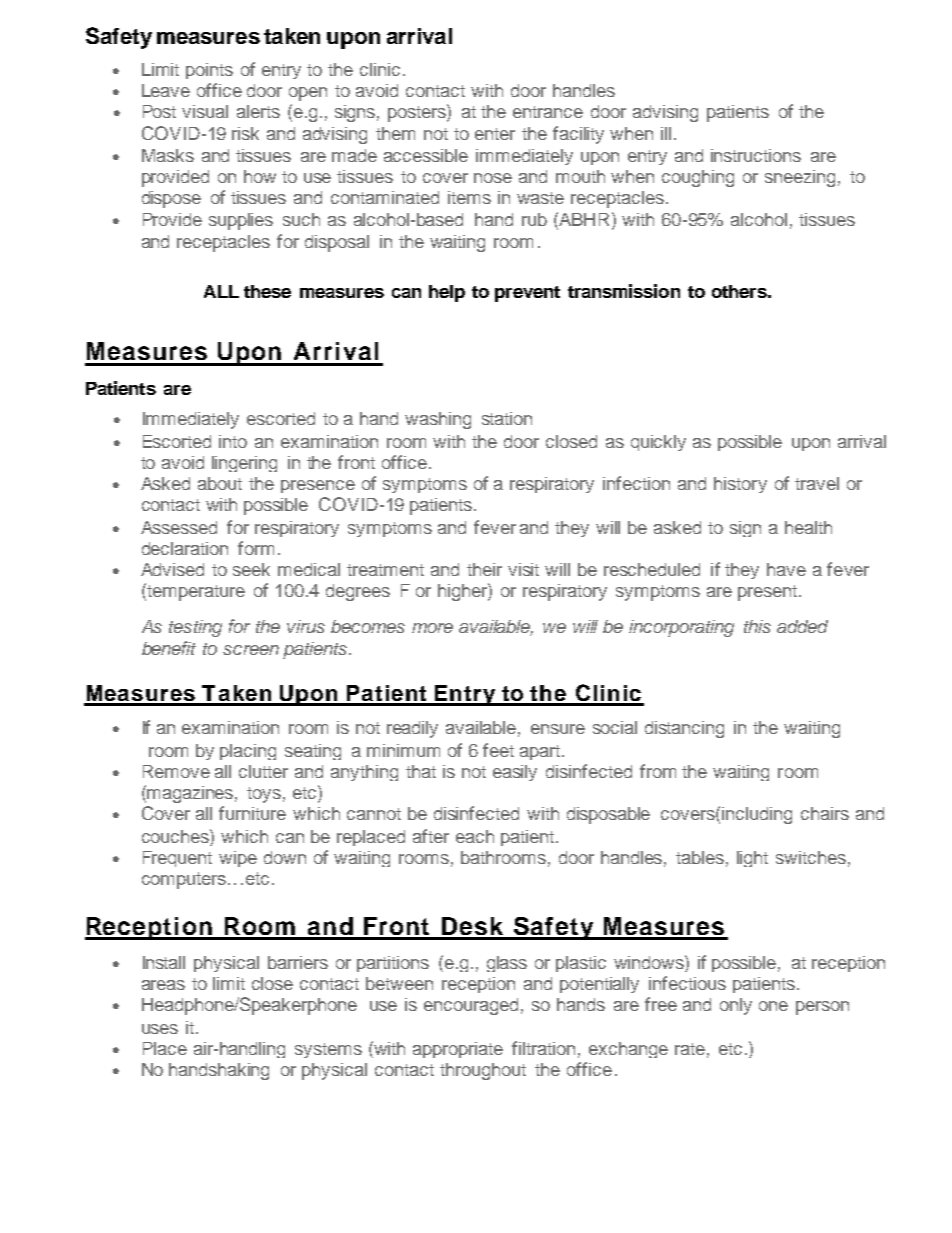 The image size is (952, 1233). What do you see at coordinates (756, 155) in the page?
I see `instructions` at bounding box center [756, 155].
